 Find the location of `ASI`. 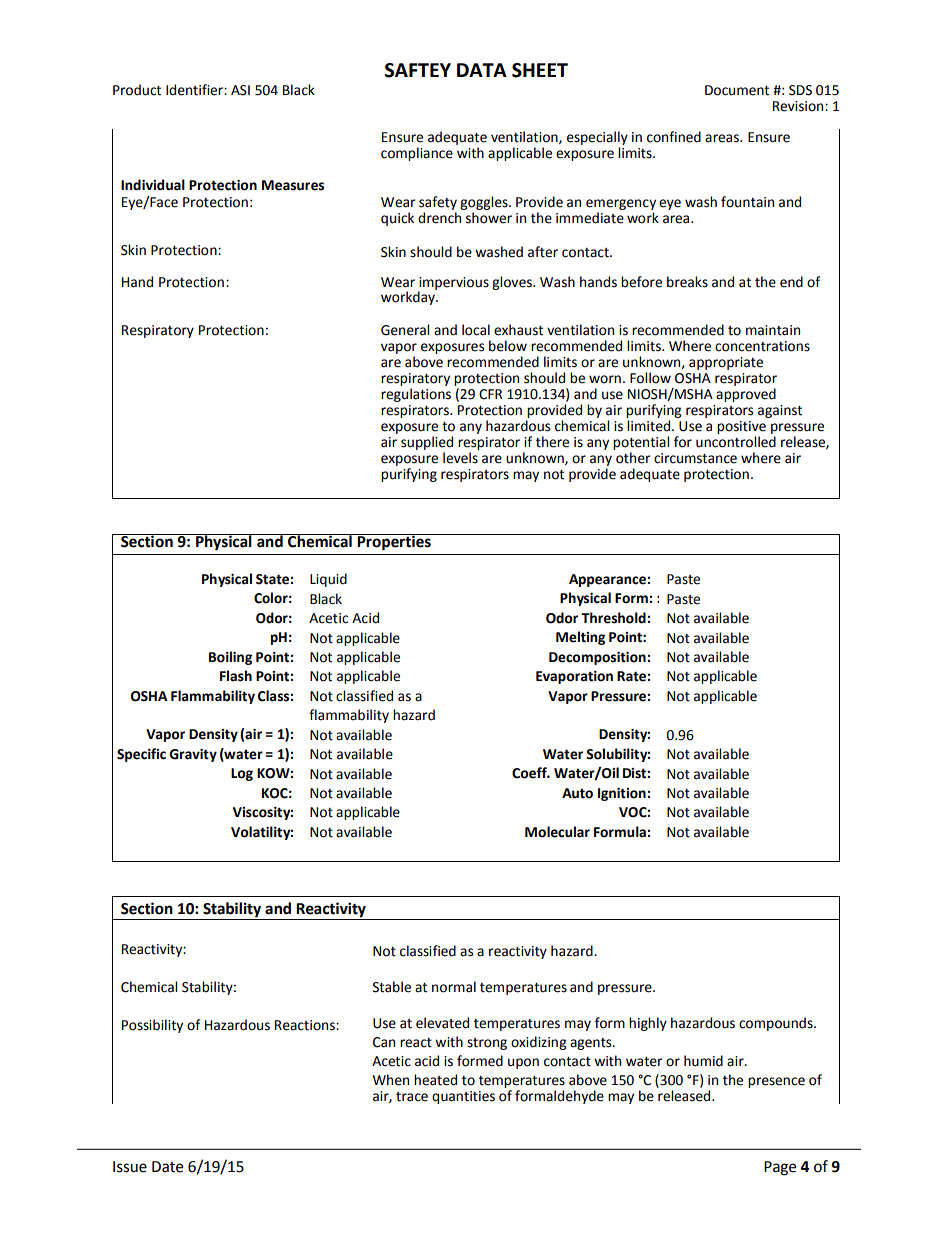

ASI is located at coordinates (240, 90).
